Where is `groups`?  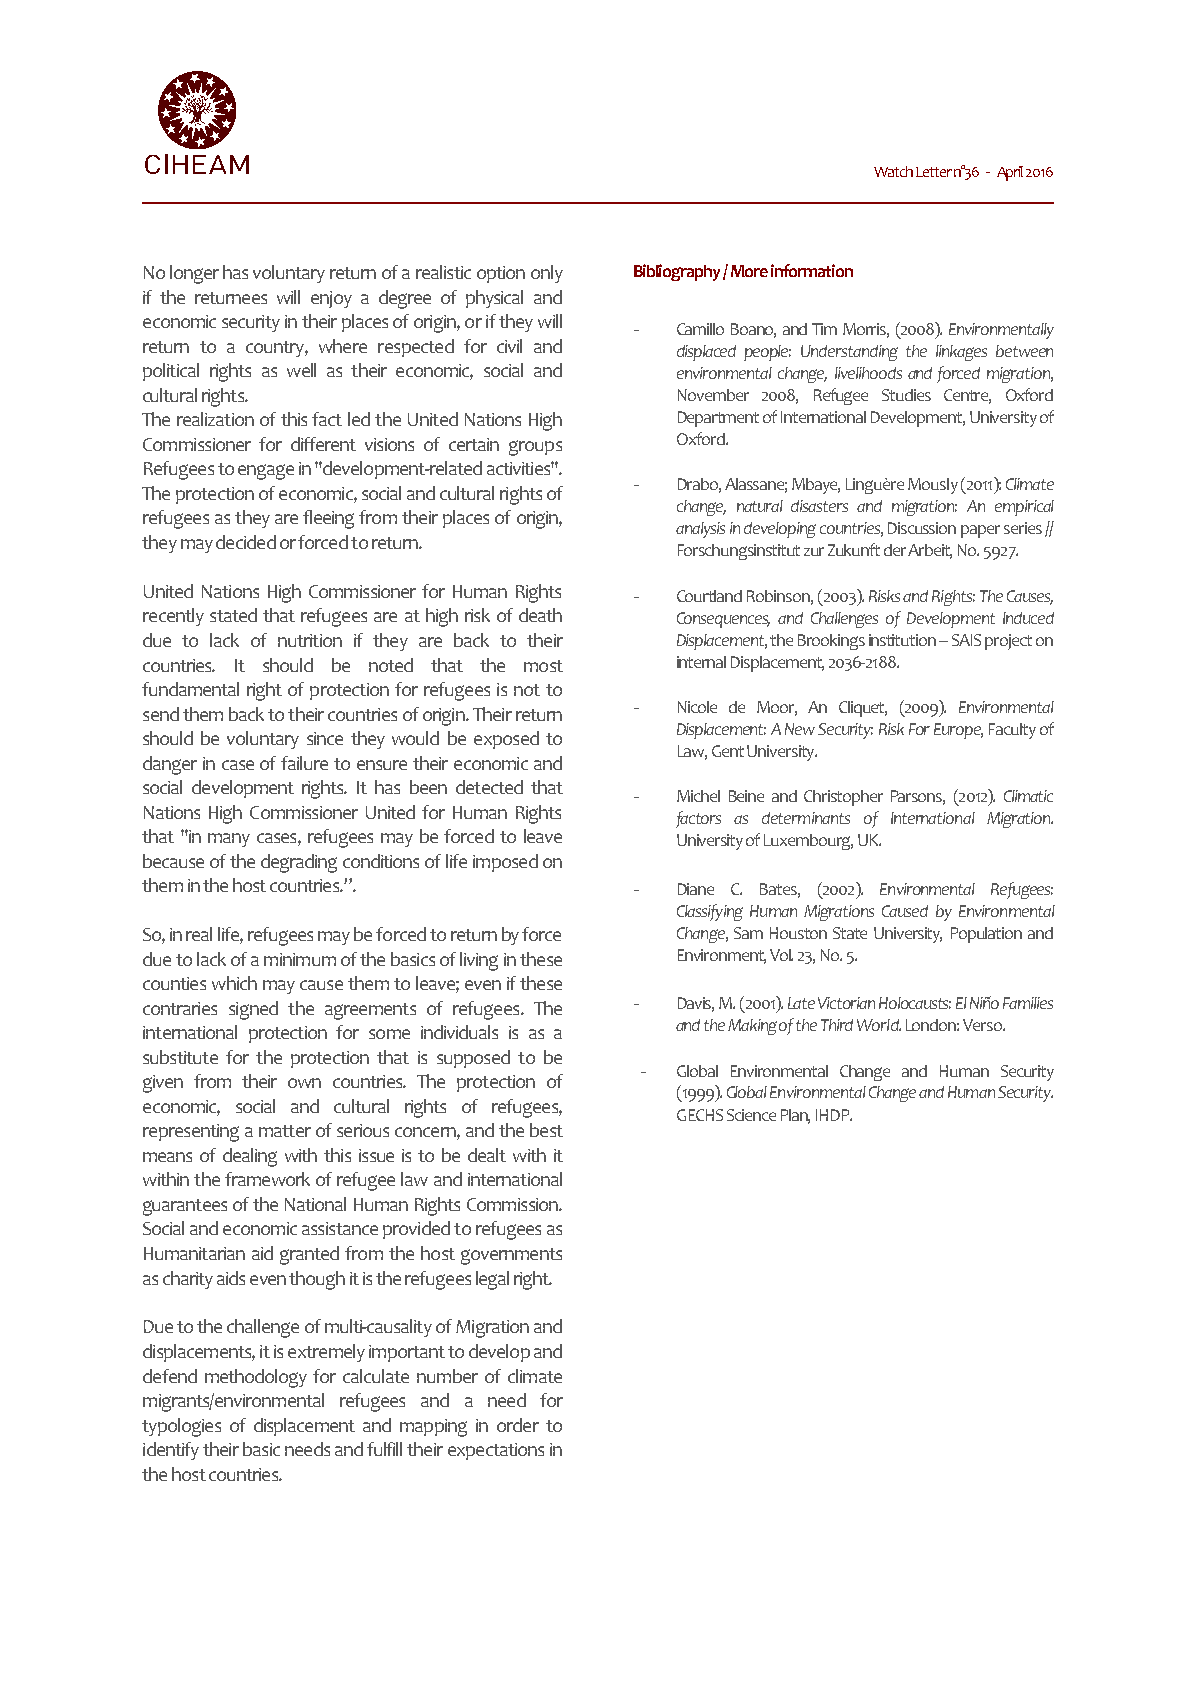 groups is located at coordinates (535, 448).
